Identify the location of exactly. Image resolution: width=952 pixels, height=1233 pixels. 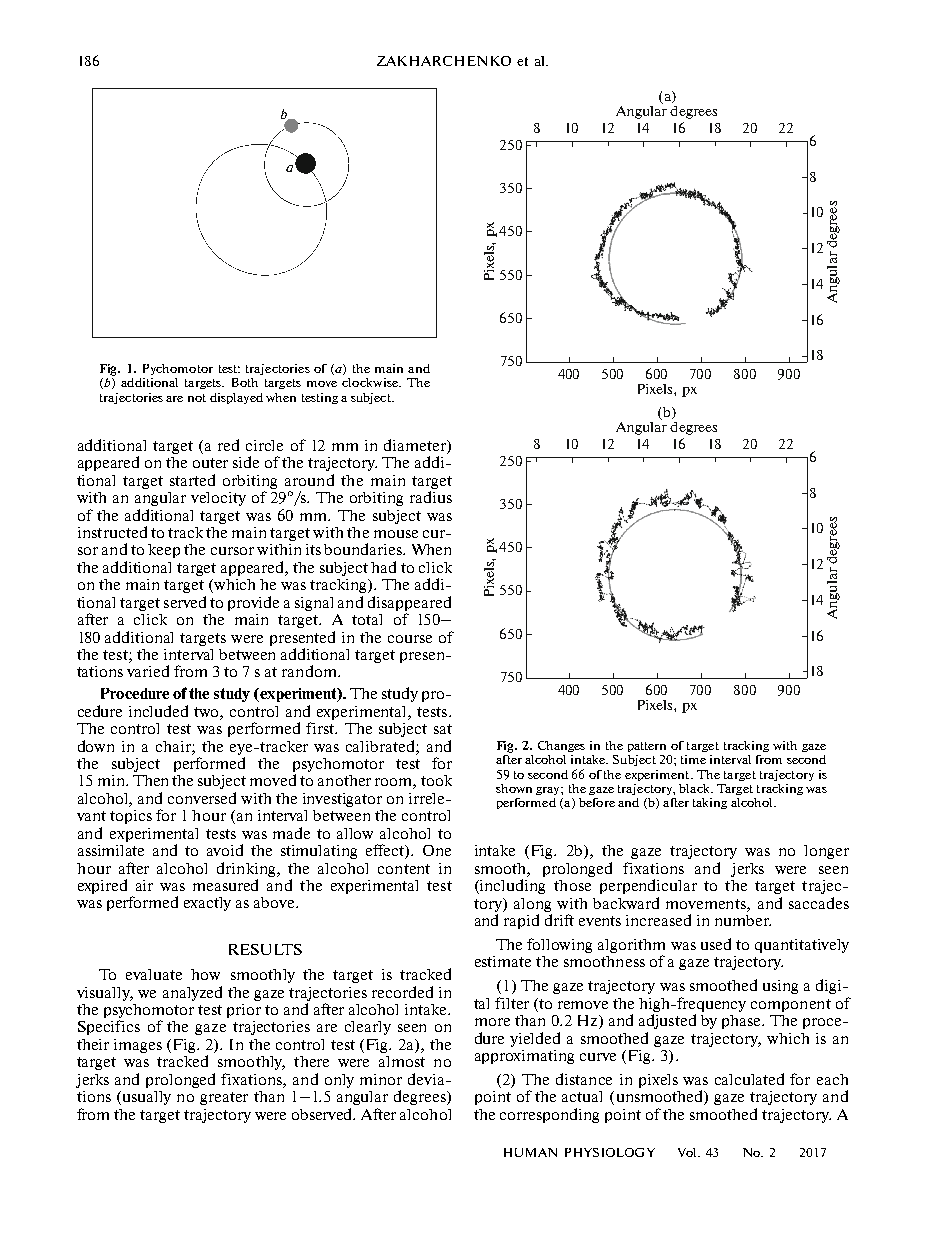
(207, 904).
